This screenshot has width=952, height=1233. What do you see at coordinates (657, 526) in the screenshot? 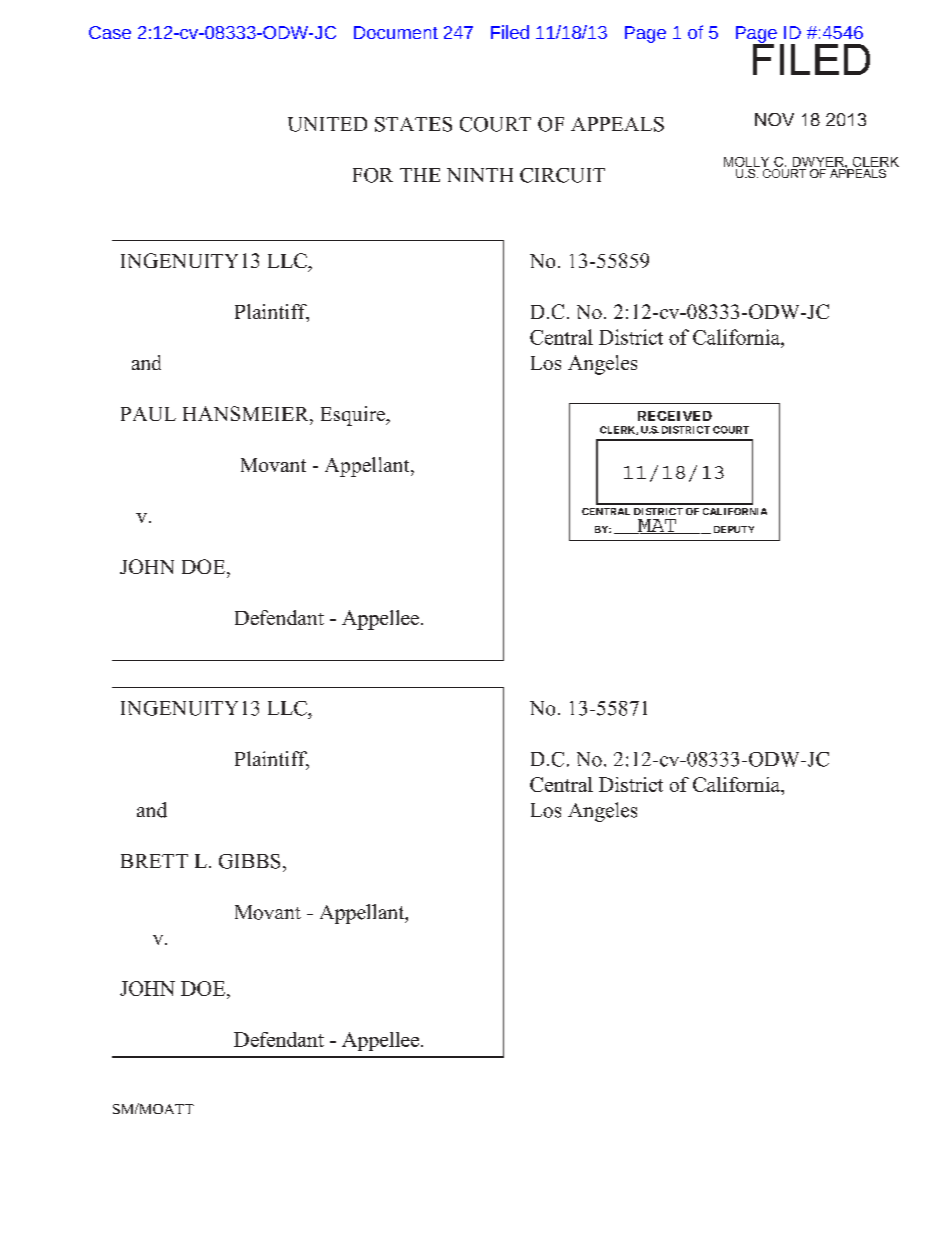
I see `MAT` at bounding box center [657, 526].
